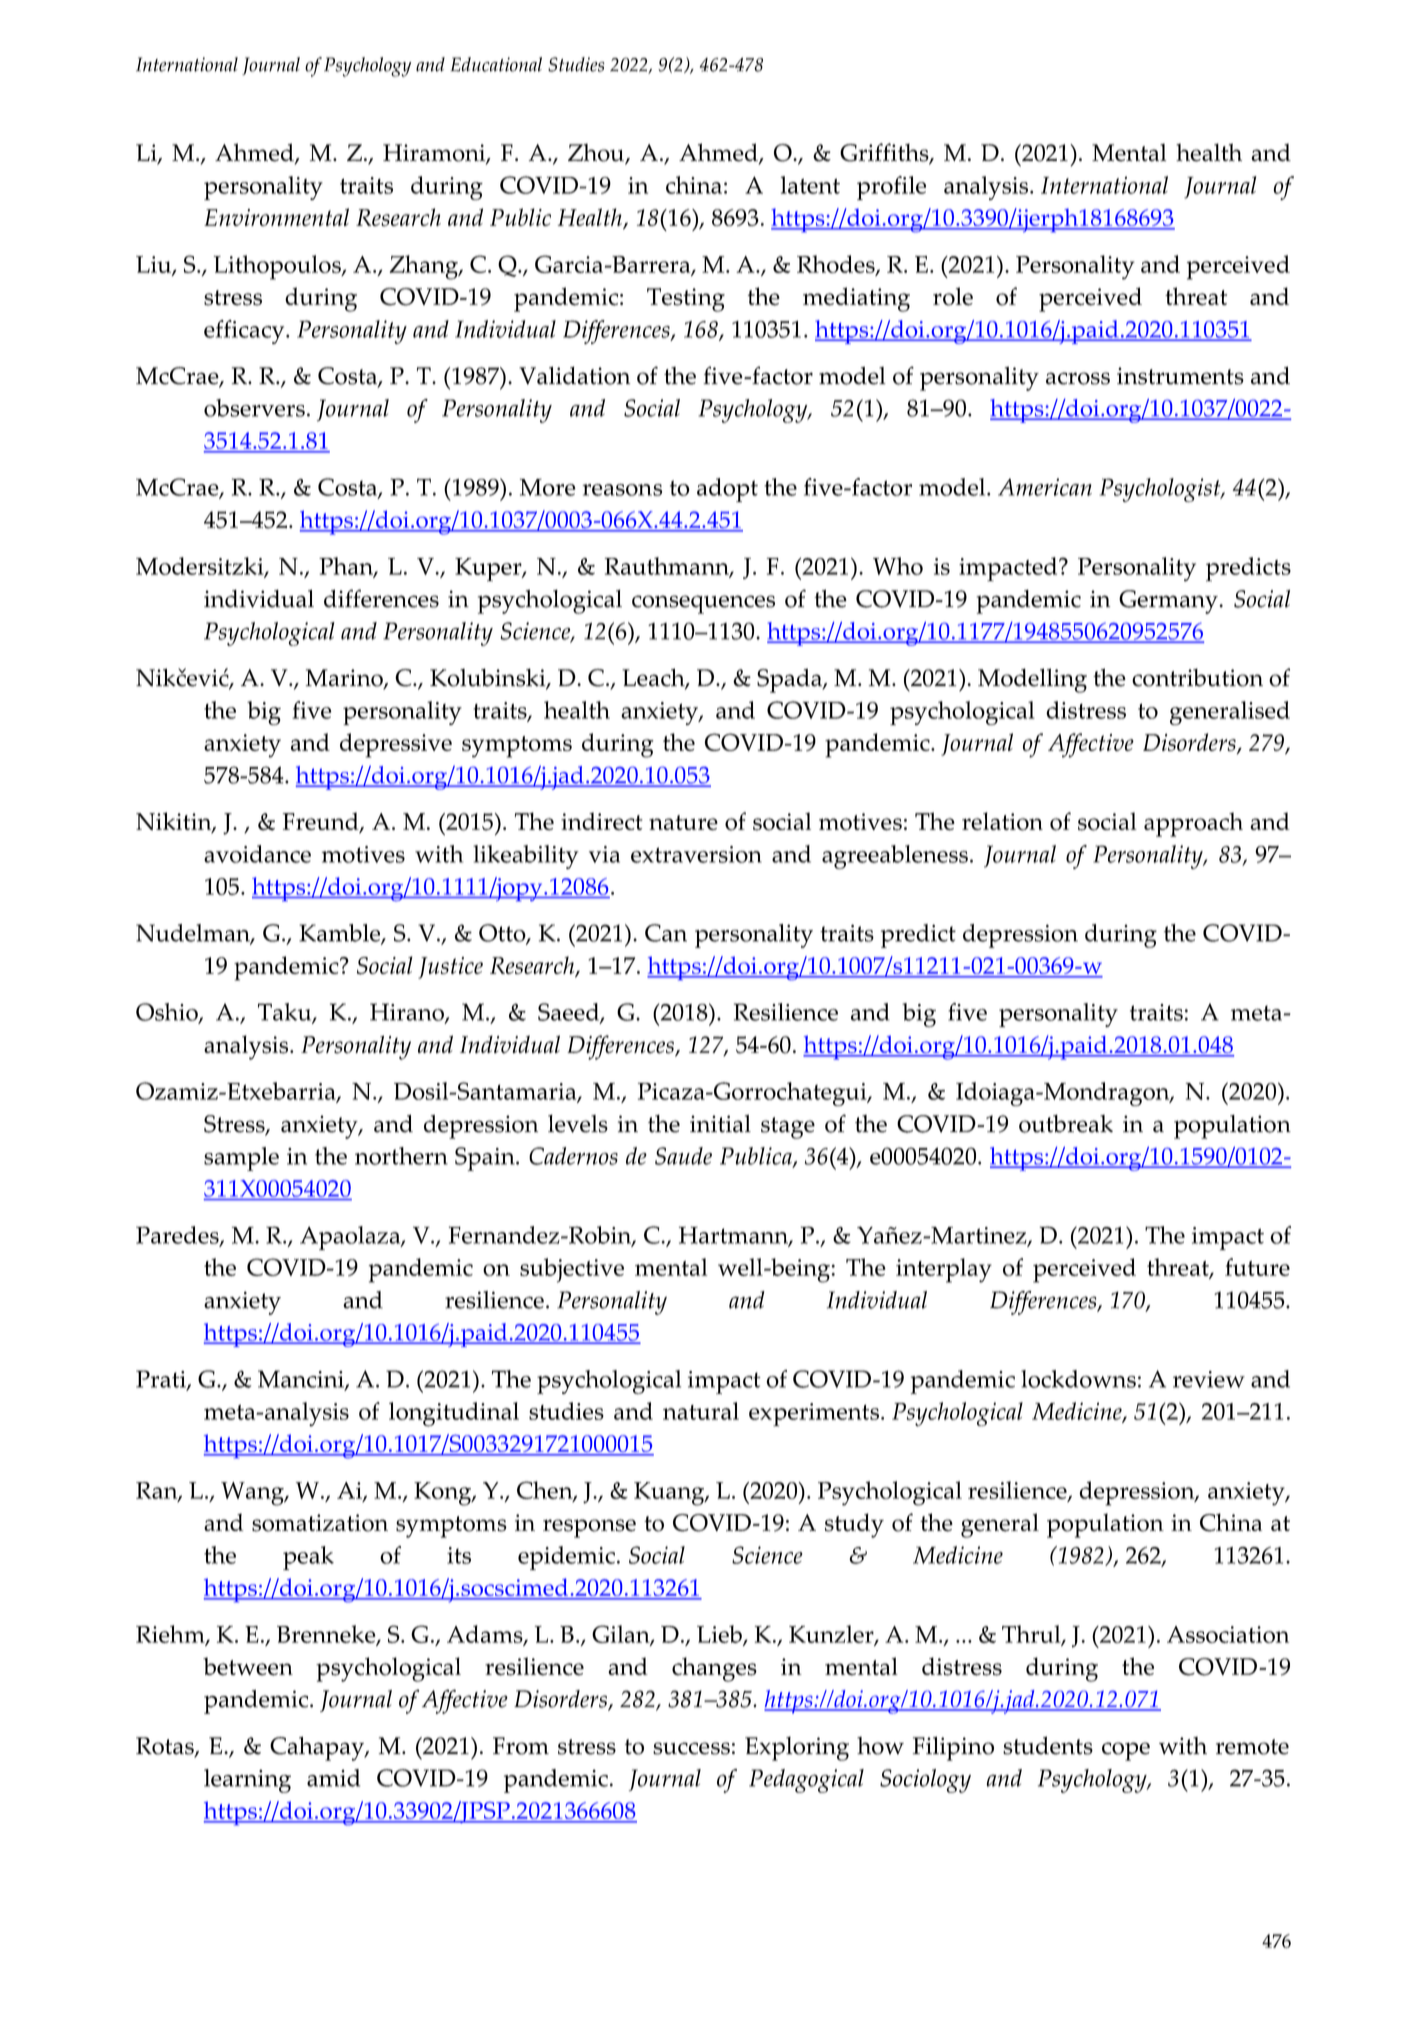 The image size is (1427, 2019). Describe the element at coordinates (333, 1778) in the image. I see `amid` at that location.
